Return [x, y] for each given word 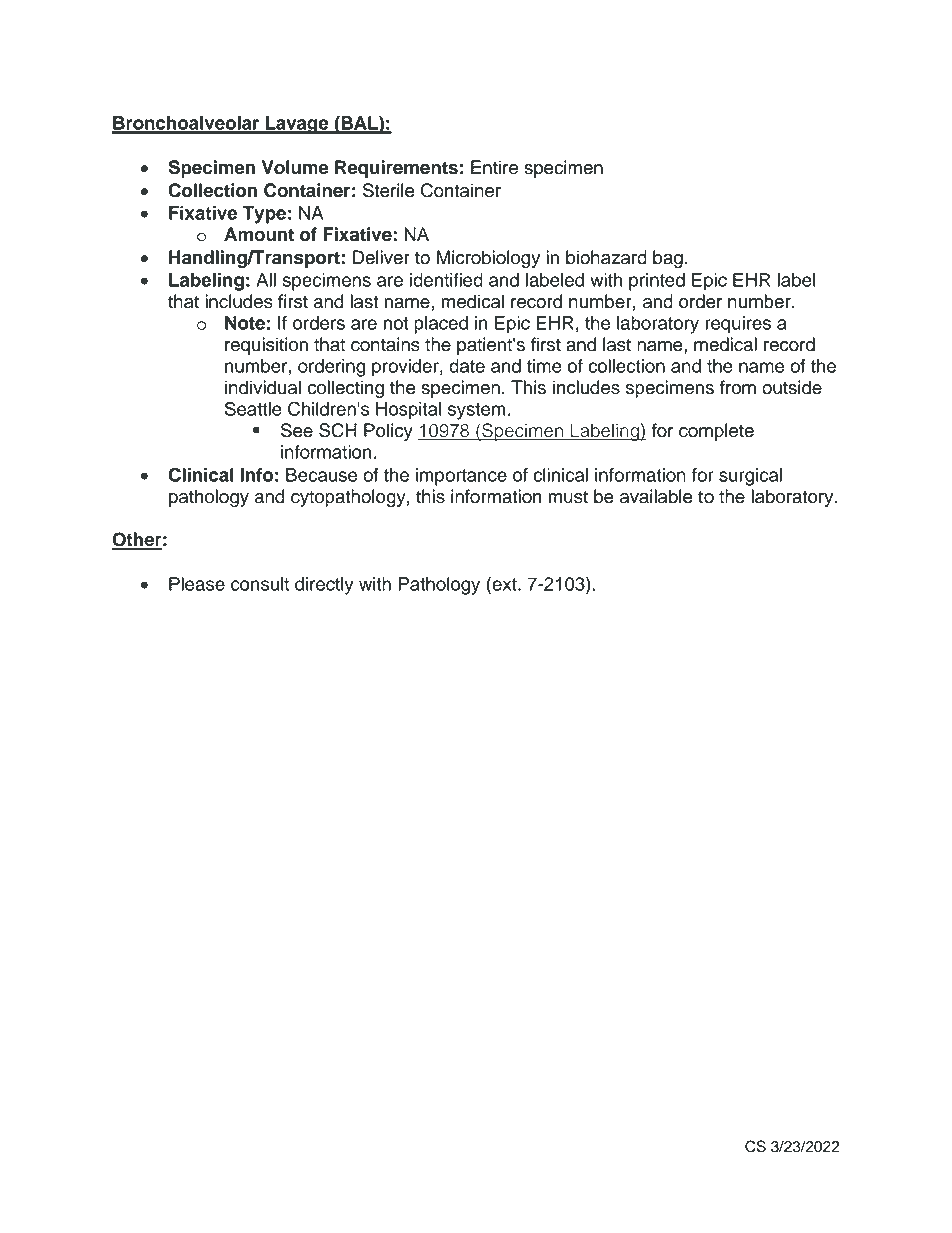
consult [260, 584]
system [477, 411]
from [738, 387]
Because [321, 475]
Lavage [297, 125]
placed [441, 325]
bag [668, 259]
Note [245, 323]
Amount [259, 234]
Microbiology [488, 259]
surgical [750, 477]
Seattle [253, 408]
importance [461, 477]
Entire [494, 167]
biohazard [606, 257]
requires [738, 325]
